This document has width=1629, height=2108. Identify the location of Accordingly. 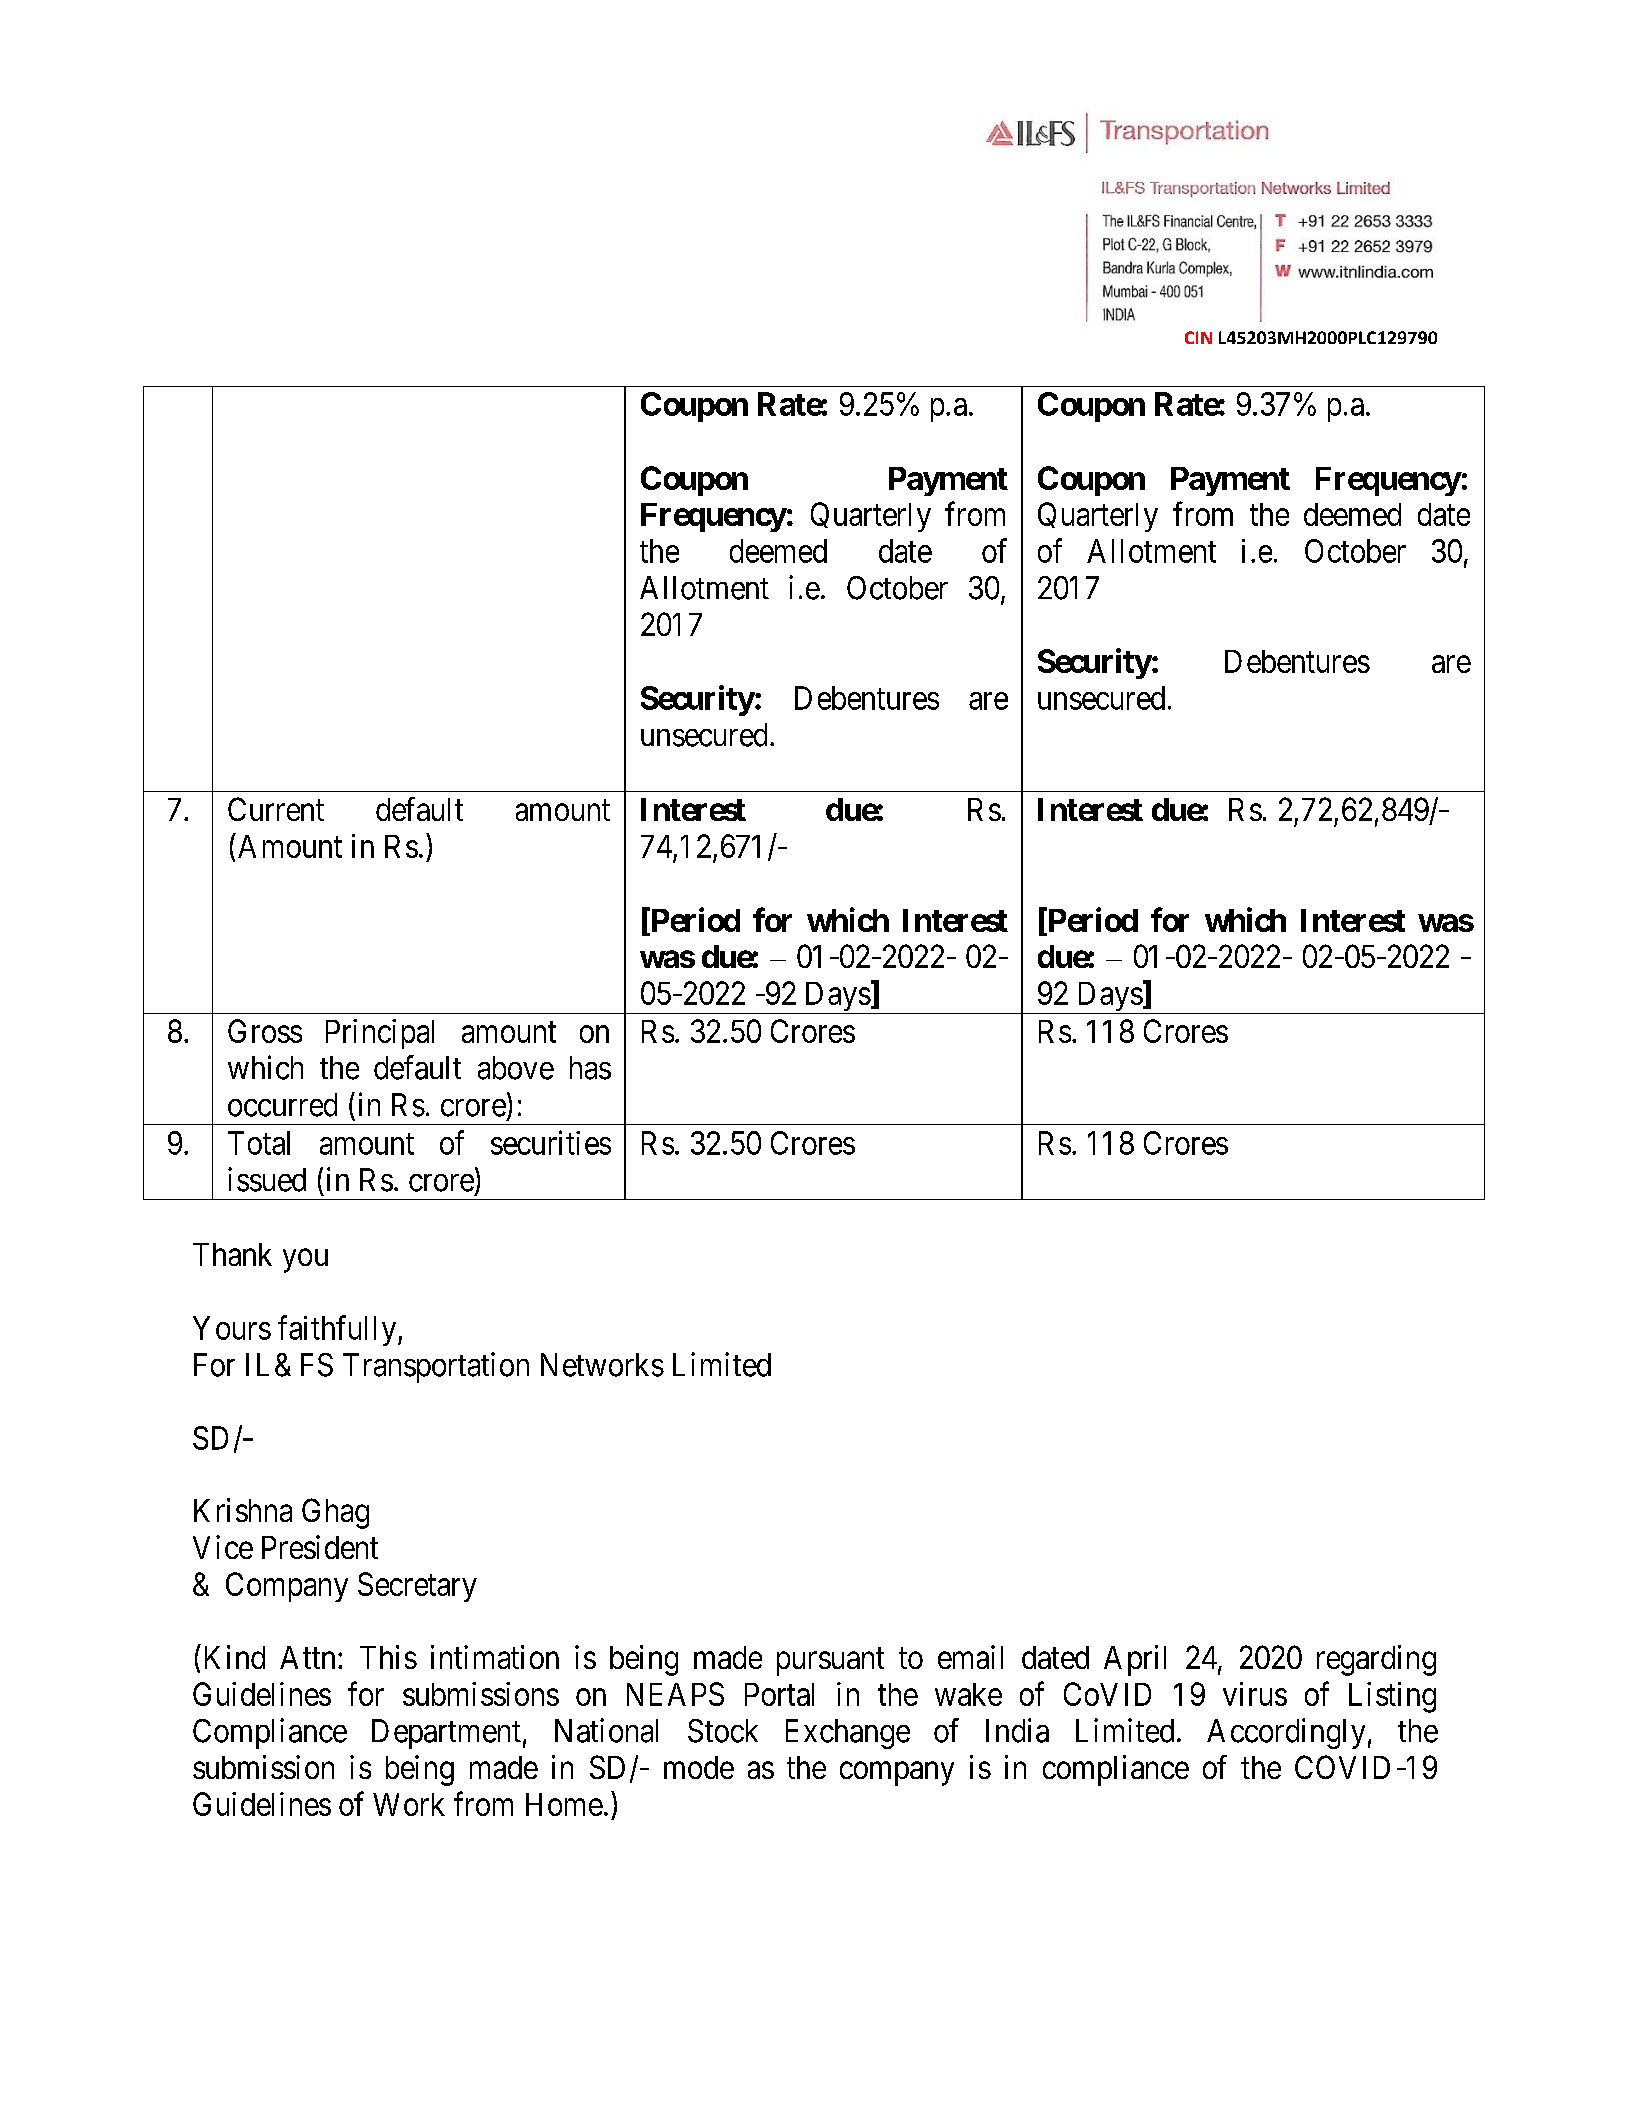
(1286, 1733).
